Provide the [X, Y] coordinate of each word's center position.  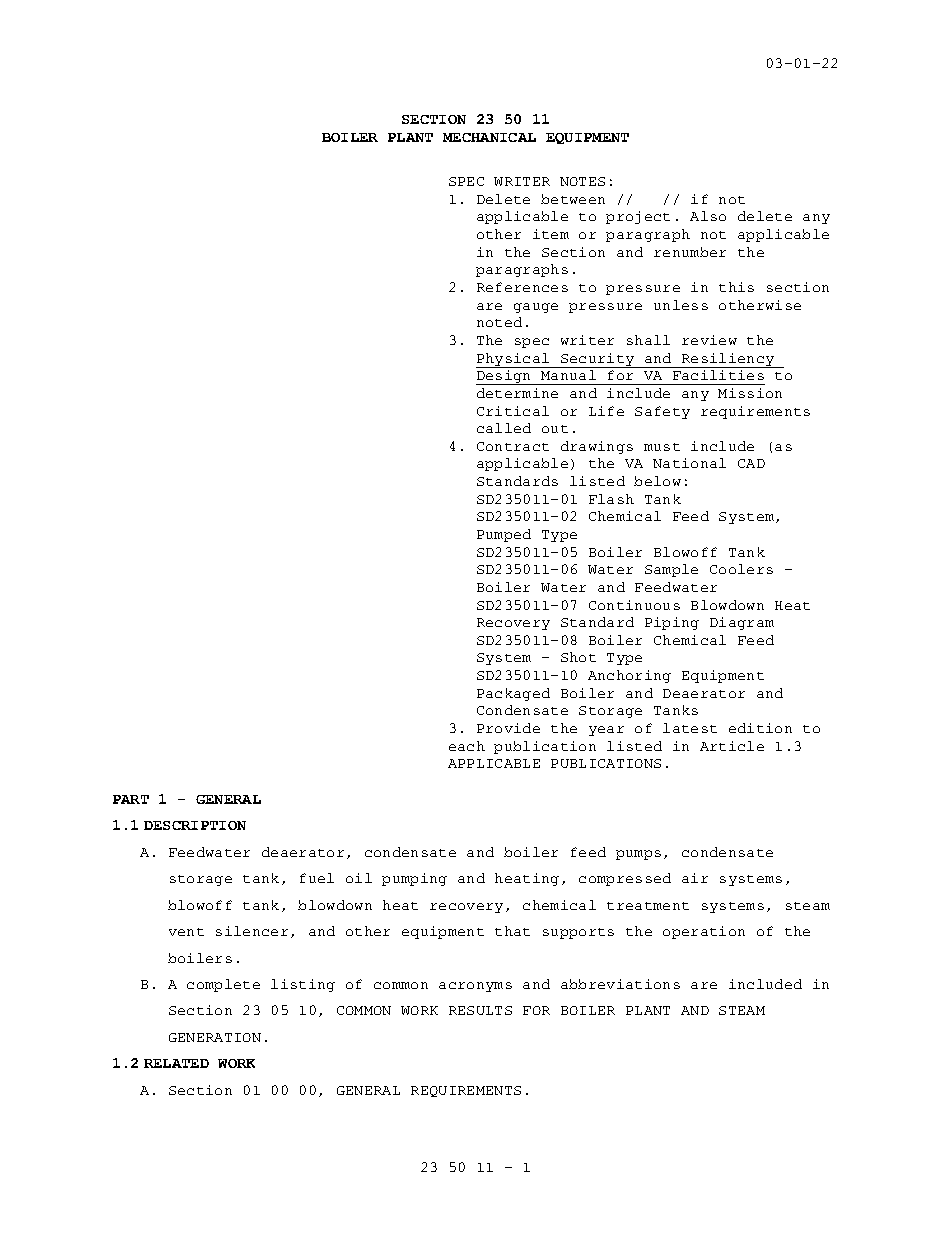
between [573, 199]
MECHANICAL [489, 137]
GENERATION [215, 1037]
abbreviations [620, 984]
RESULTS [480, 1010]
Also [708, 216]
